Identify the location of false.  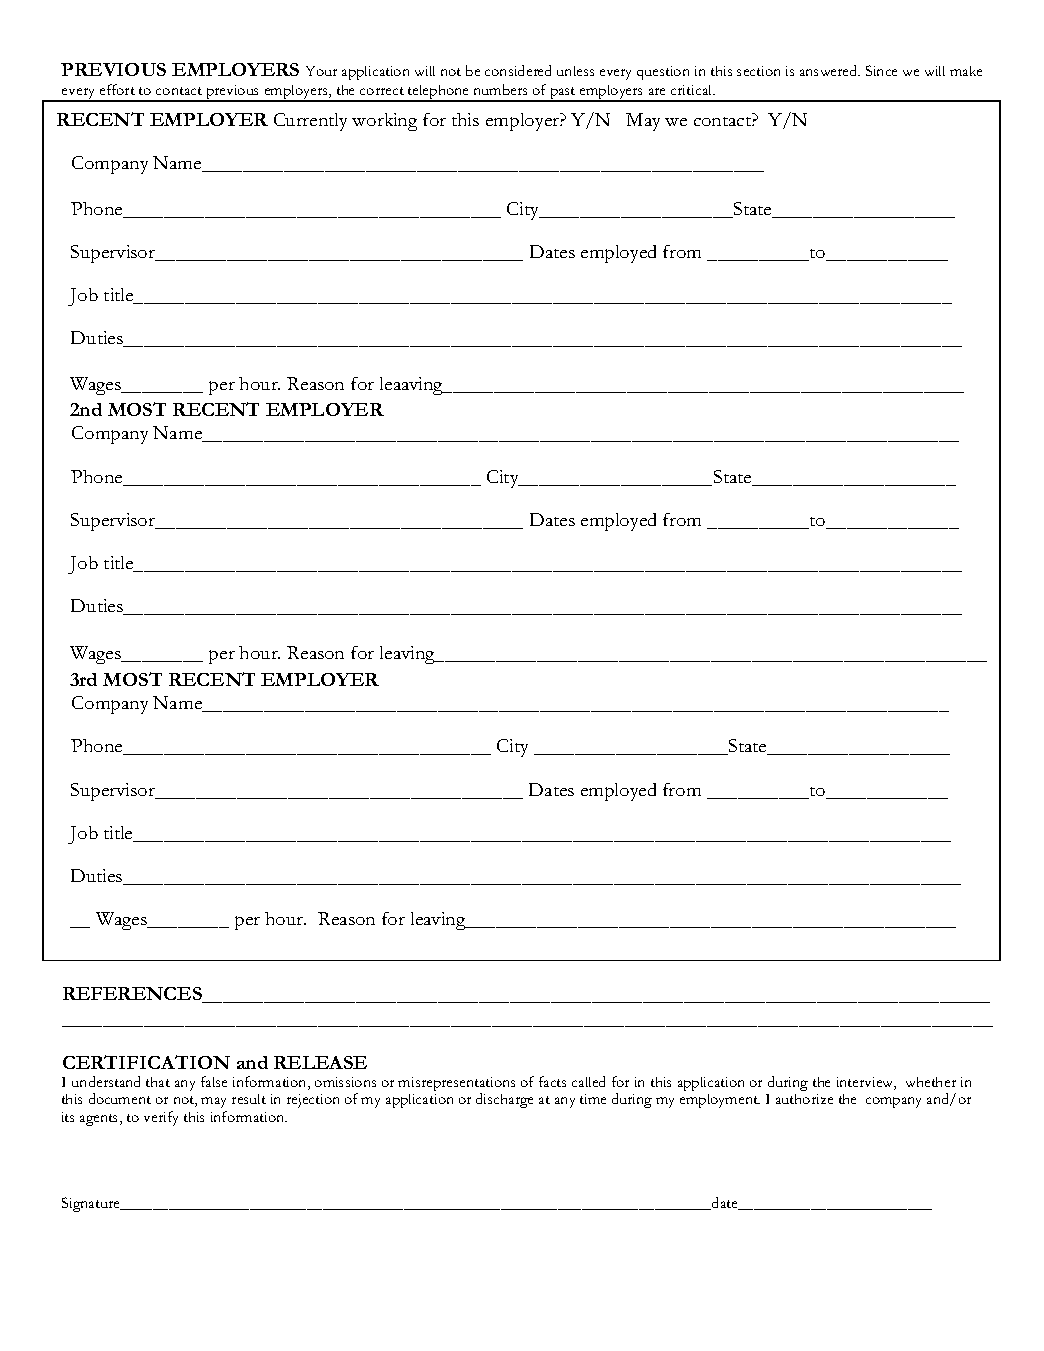
(214, 1081).
